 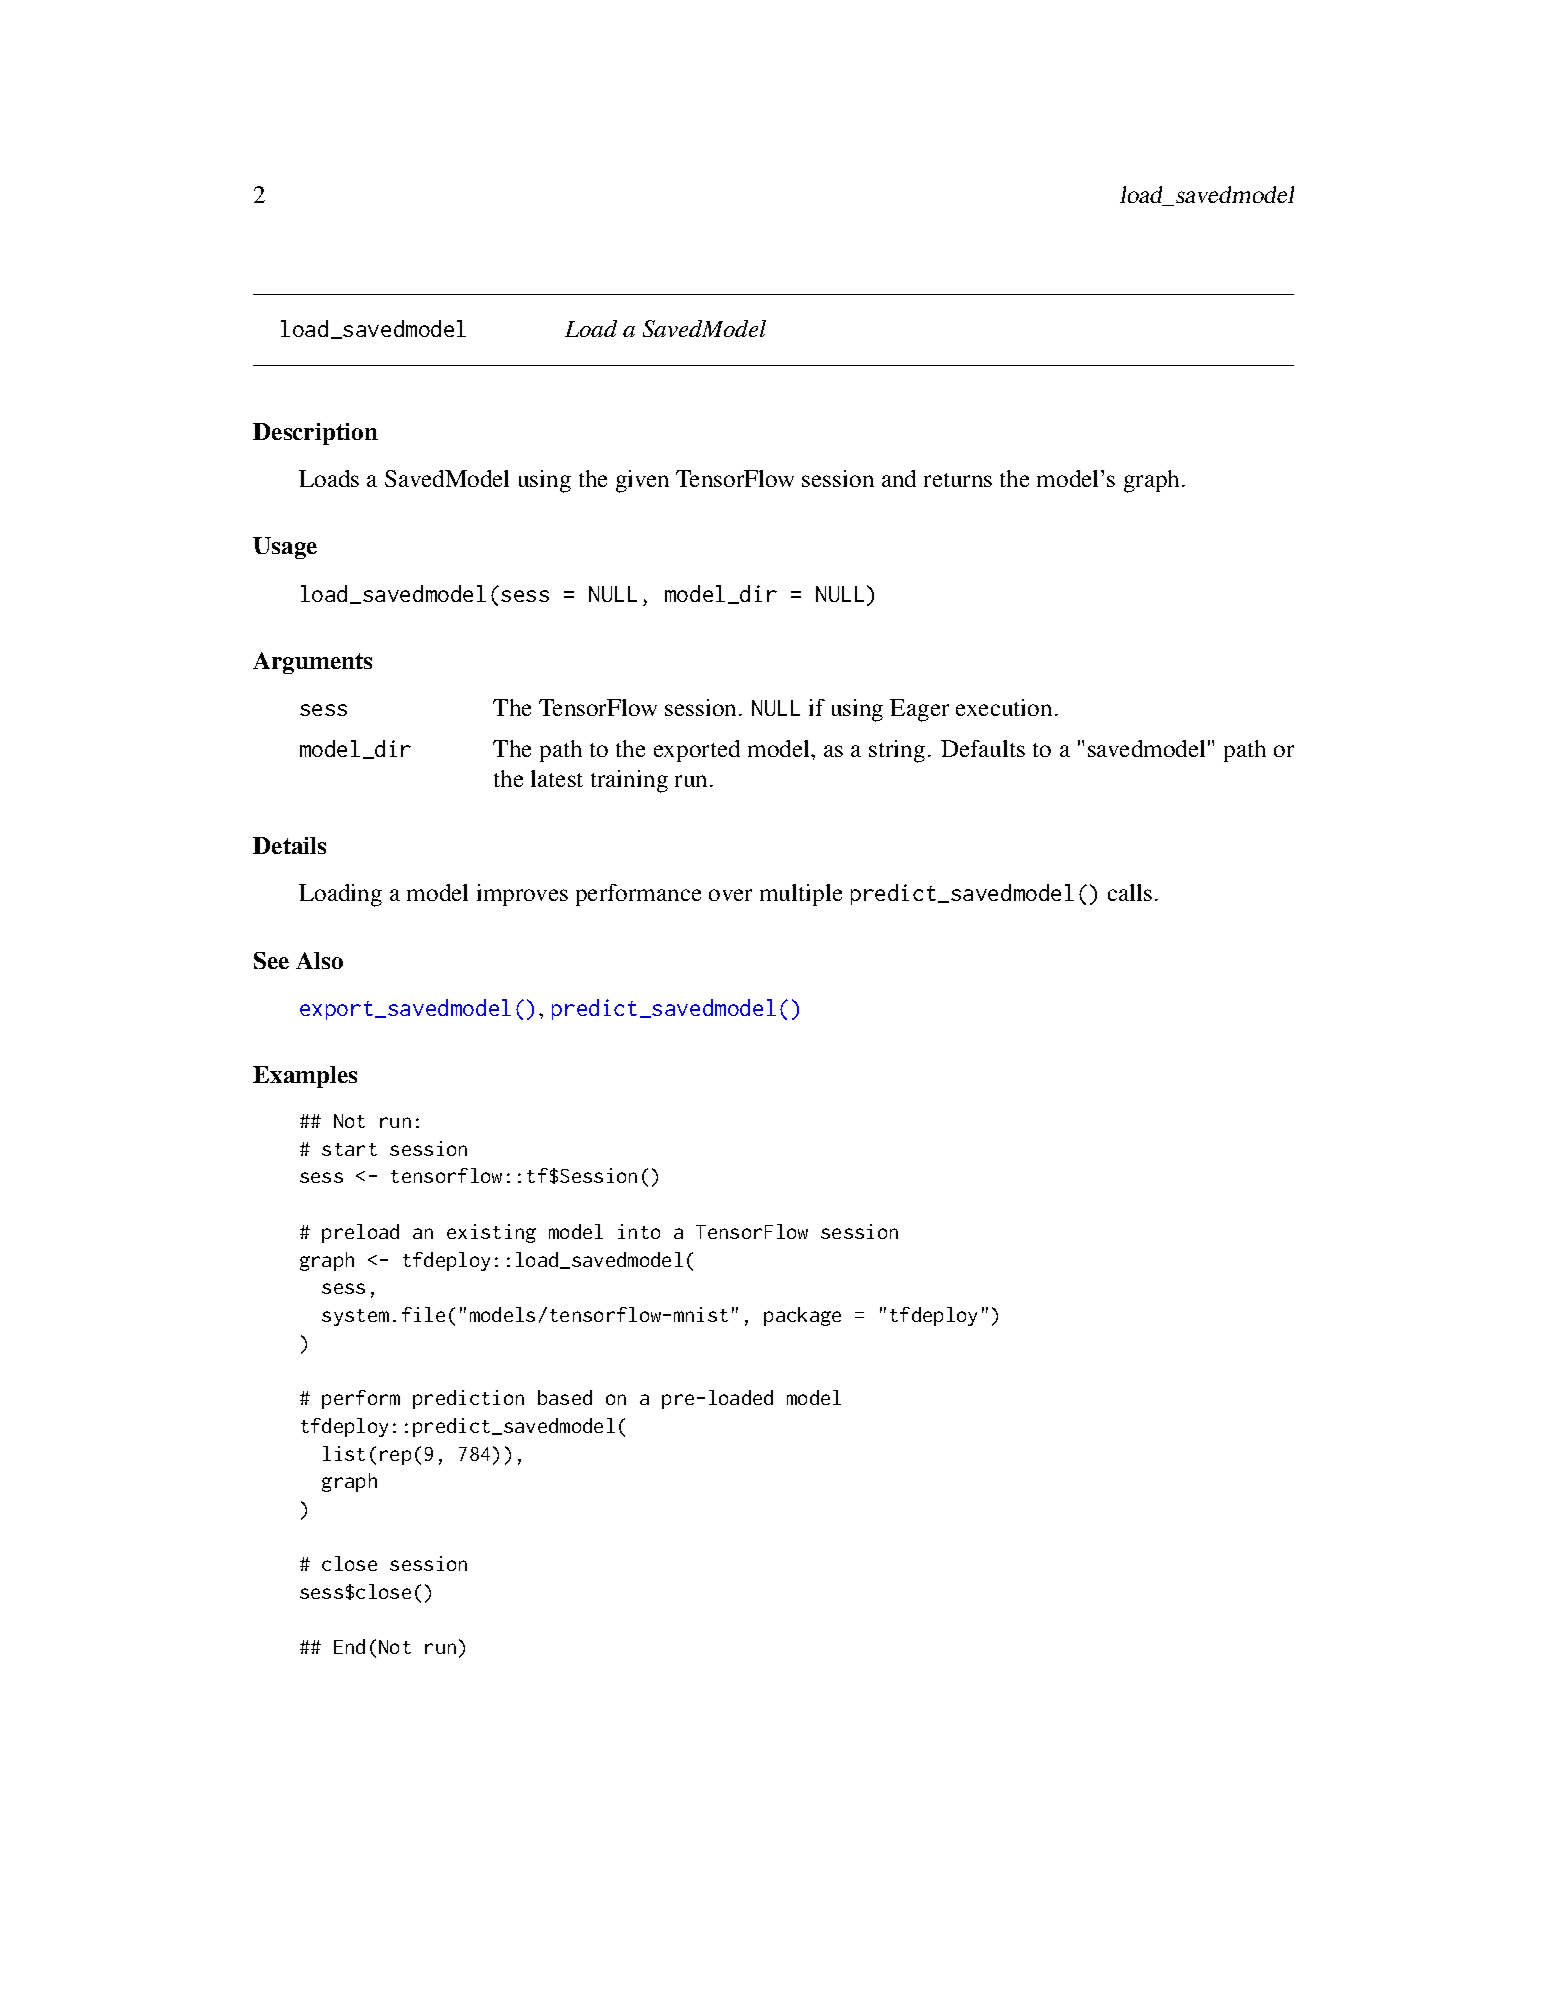 What do you see at coordinates (730, 895) in the screenshot?
I see `over` at bounding box center [730, 895].
